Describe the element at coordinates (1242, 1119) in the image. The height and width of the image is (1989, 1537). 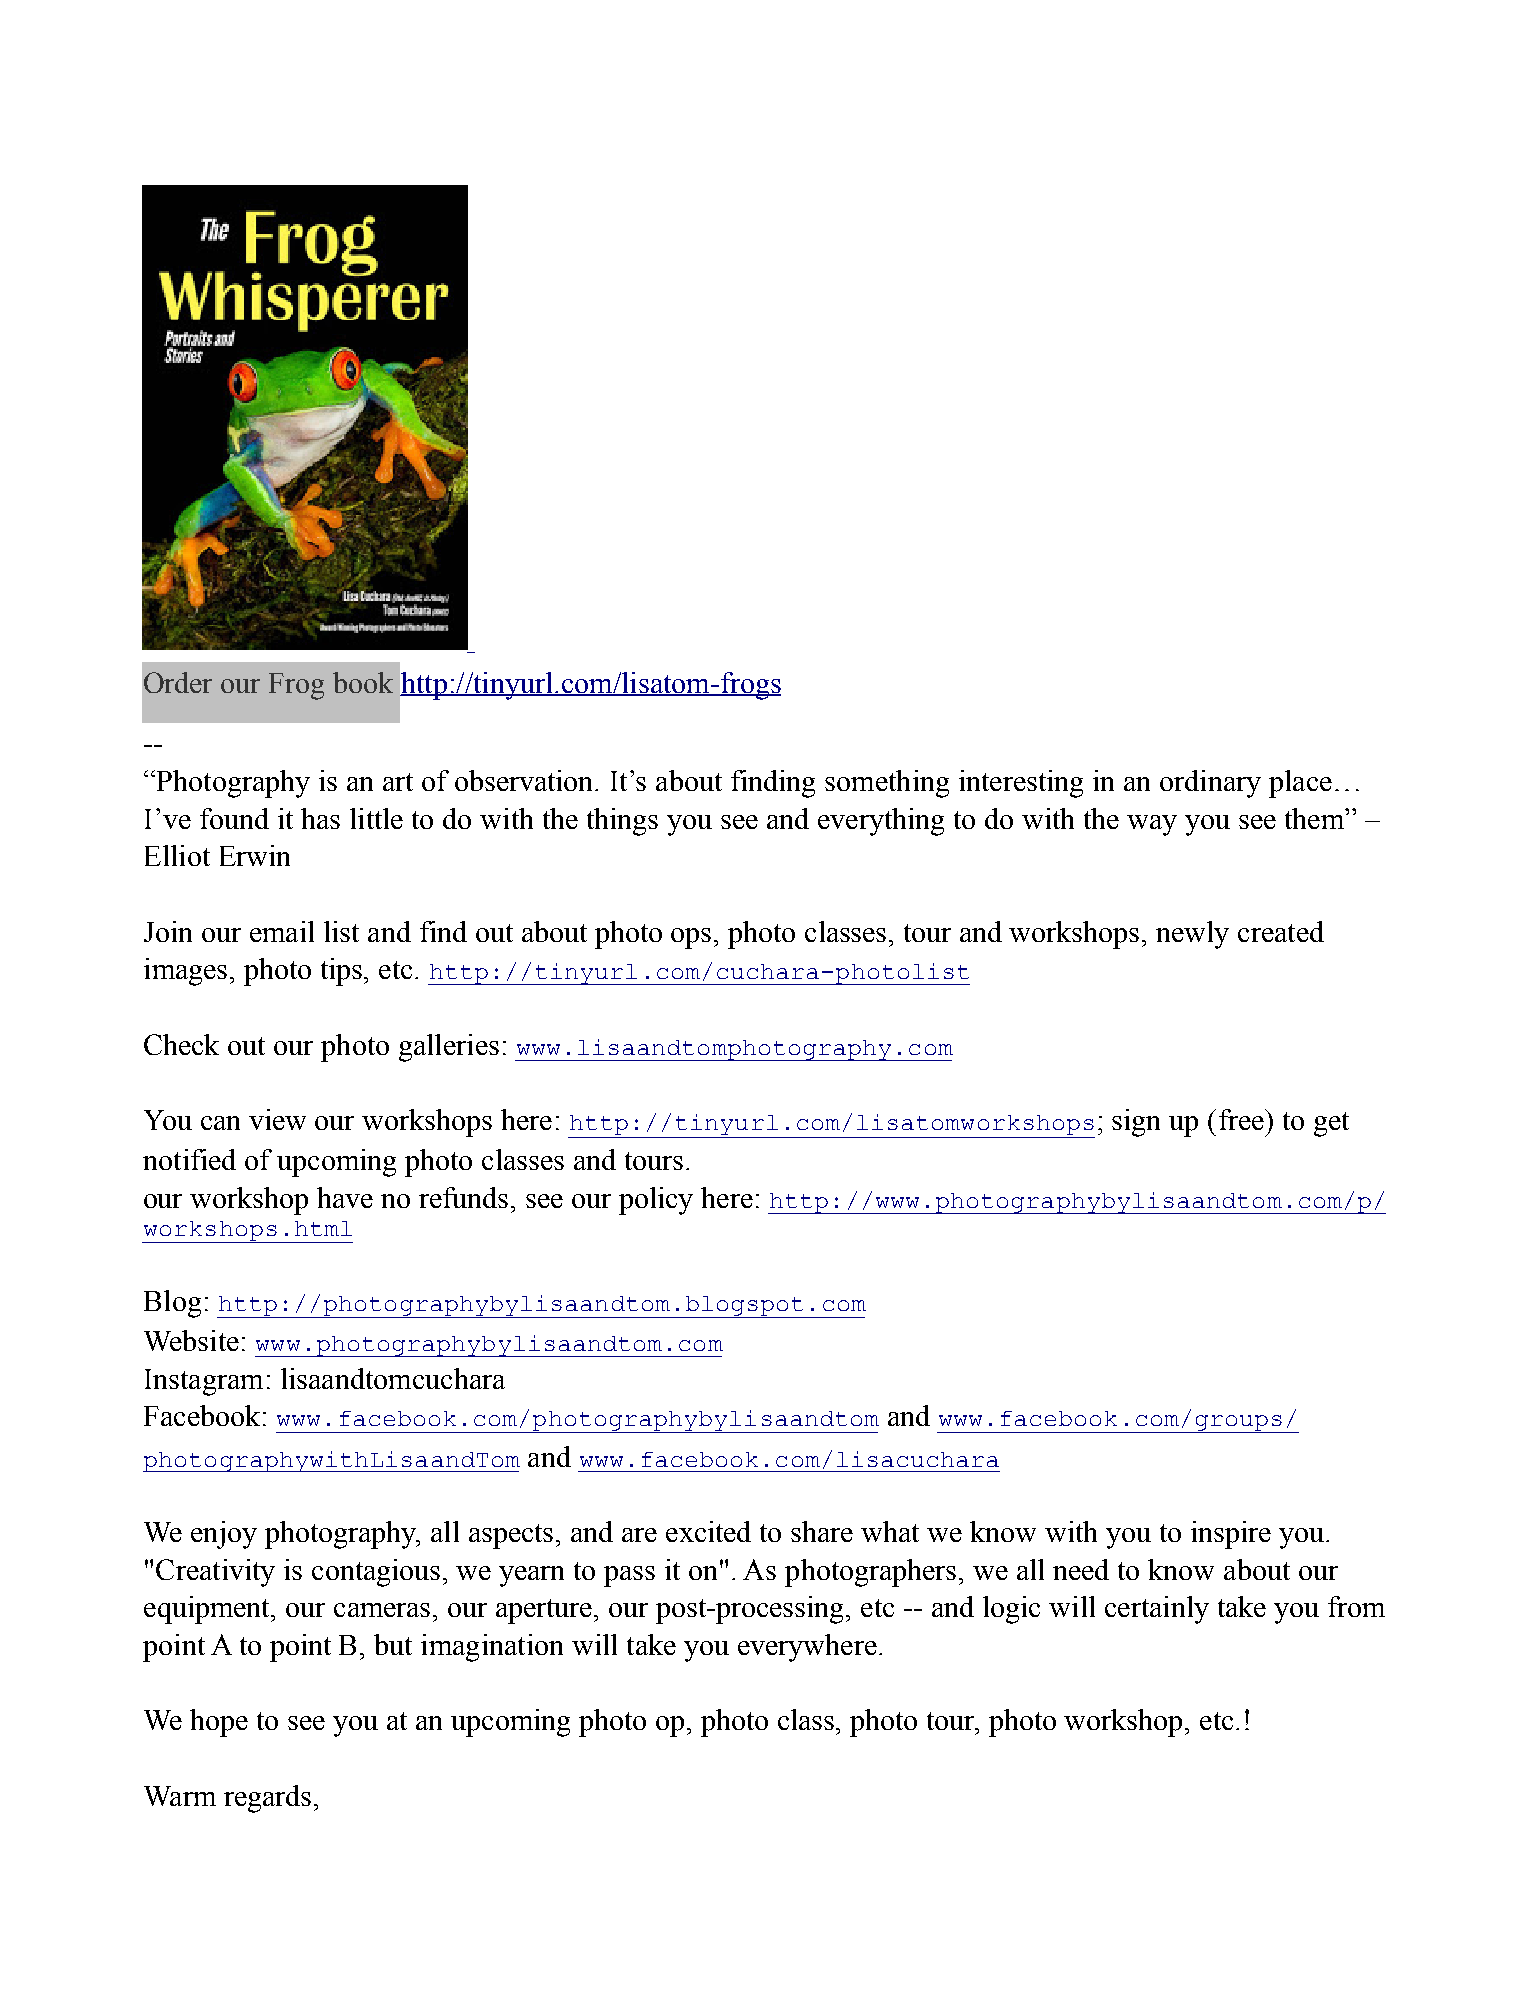
I see `free` at that location.
